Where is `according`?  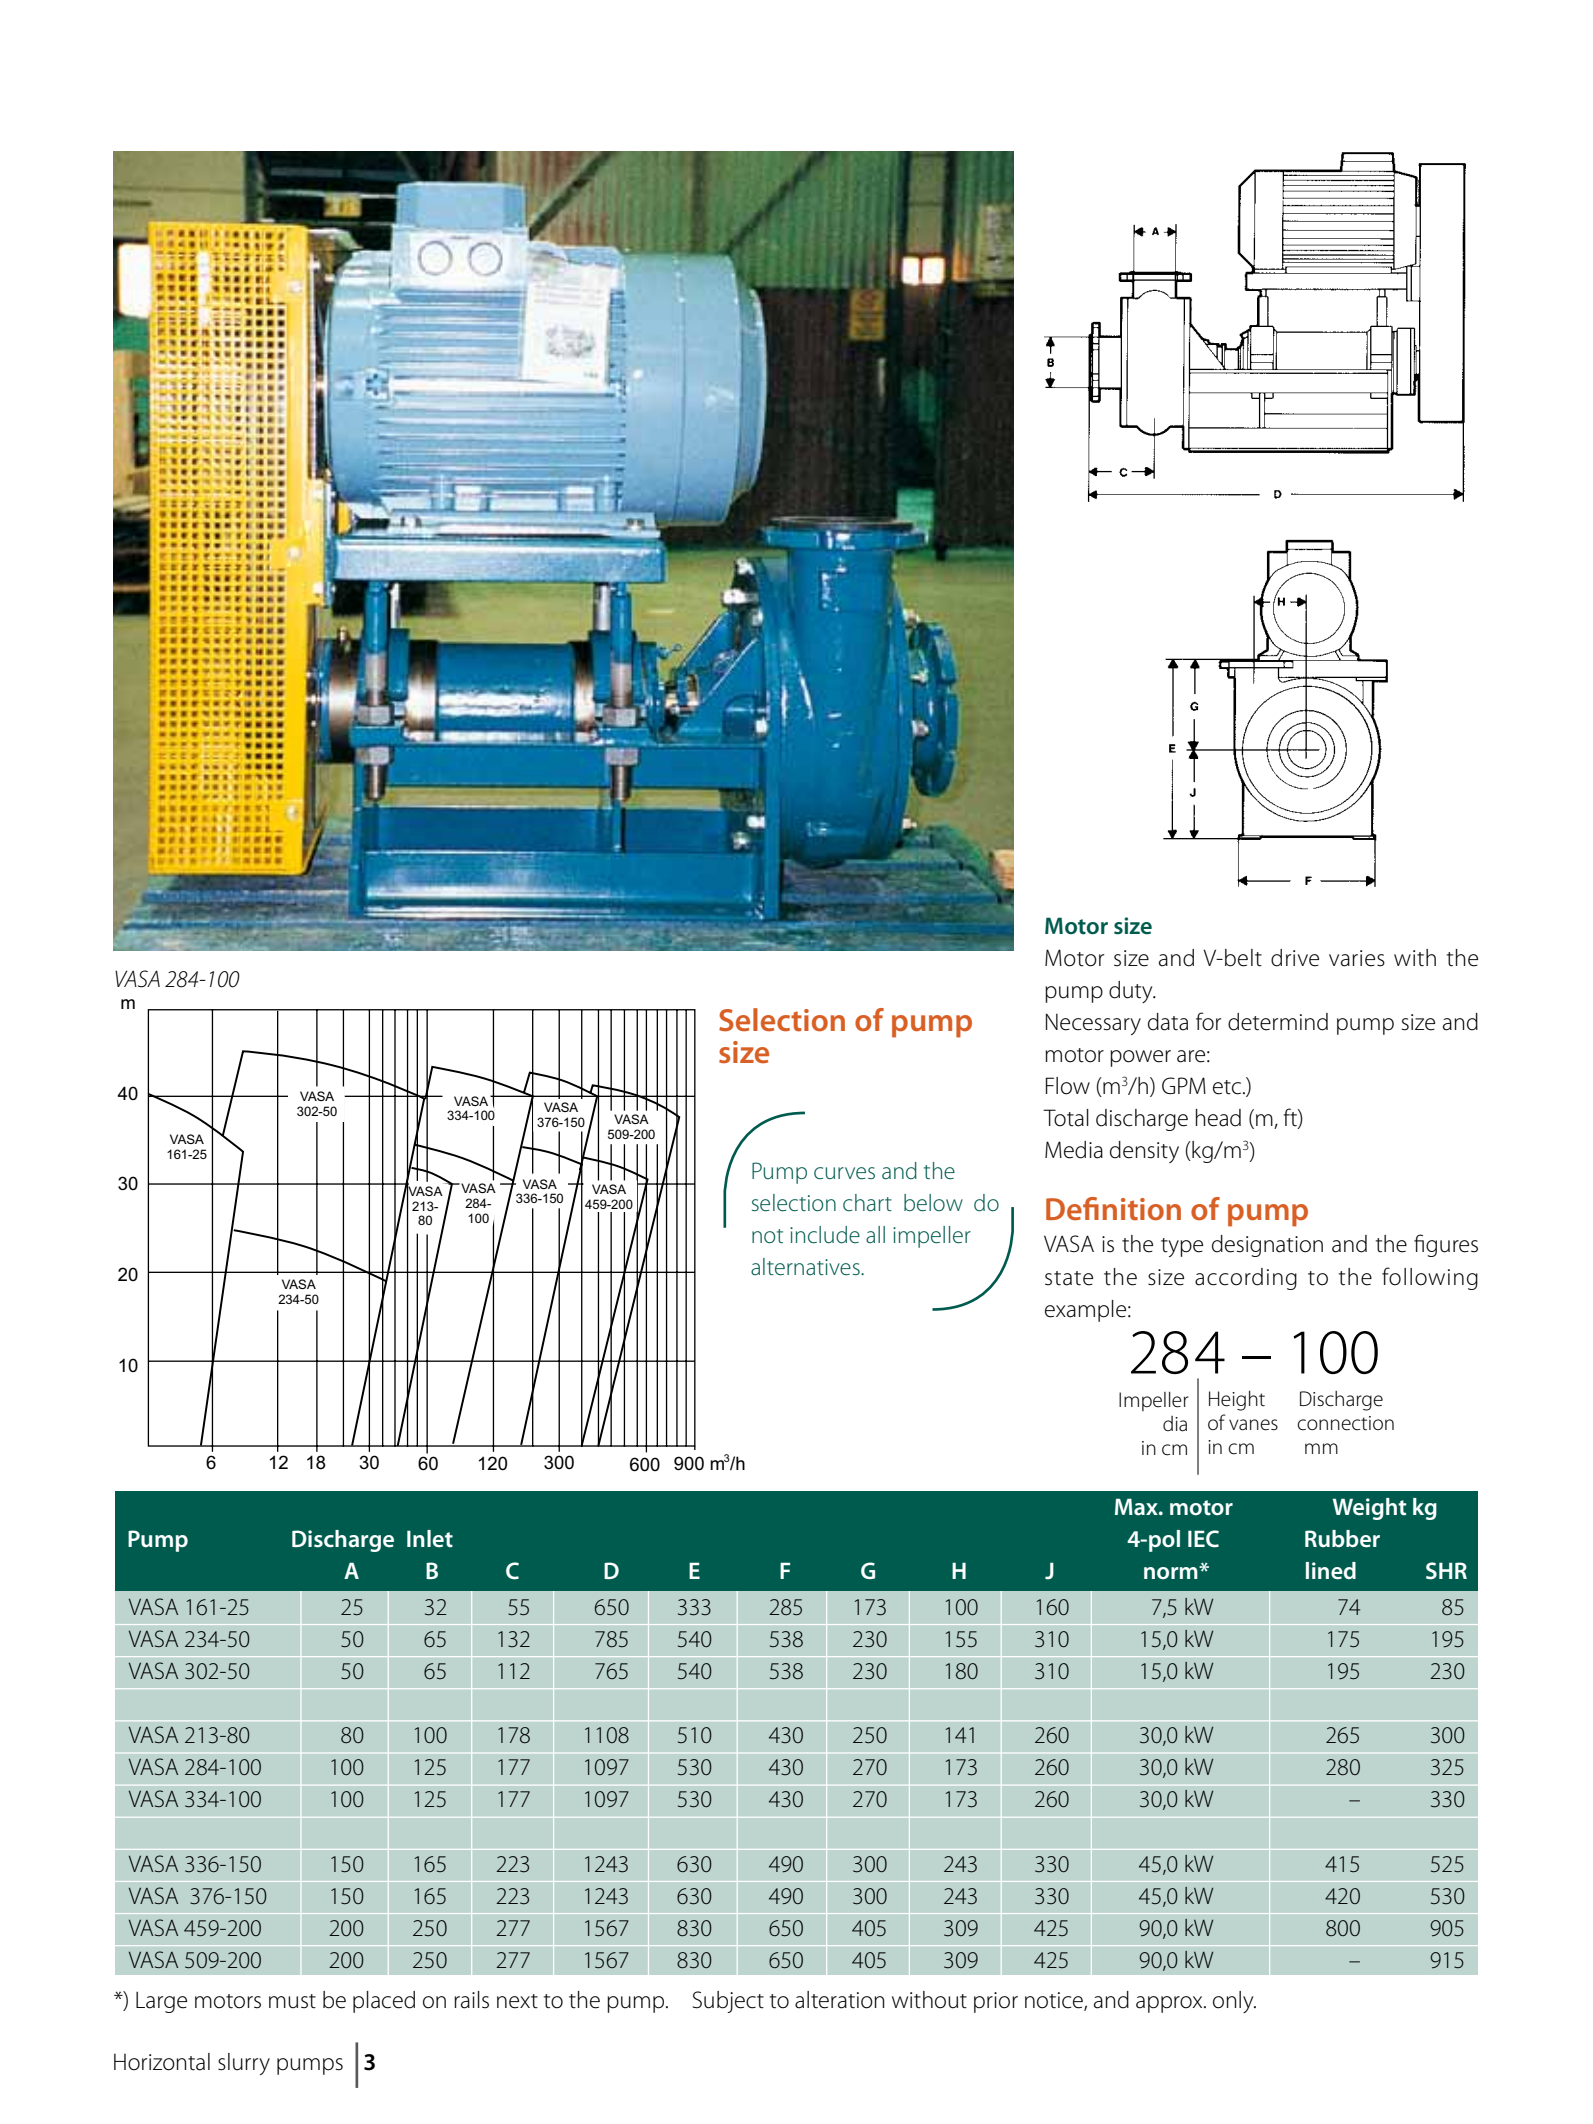 according is located at coordinates (1246, 1279).
